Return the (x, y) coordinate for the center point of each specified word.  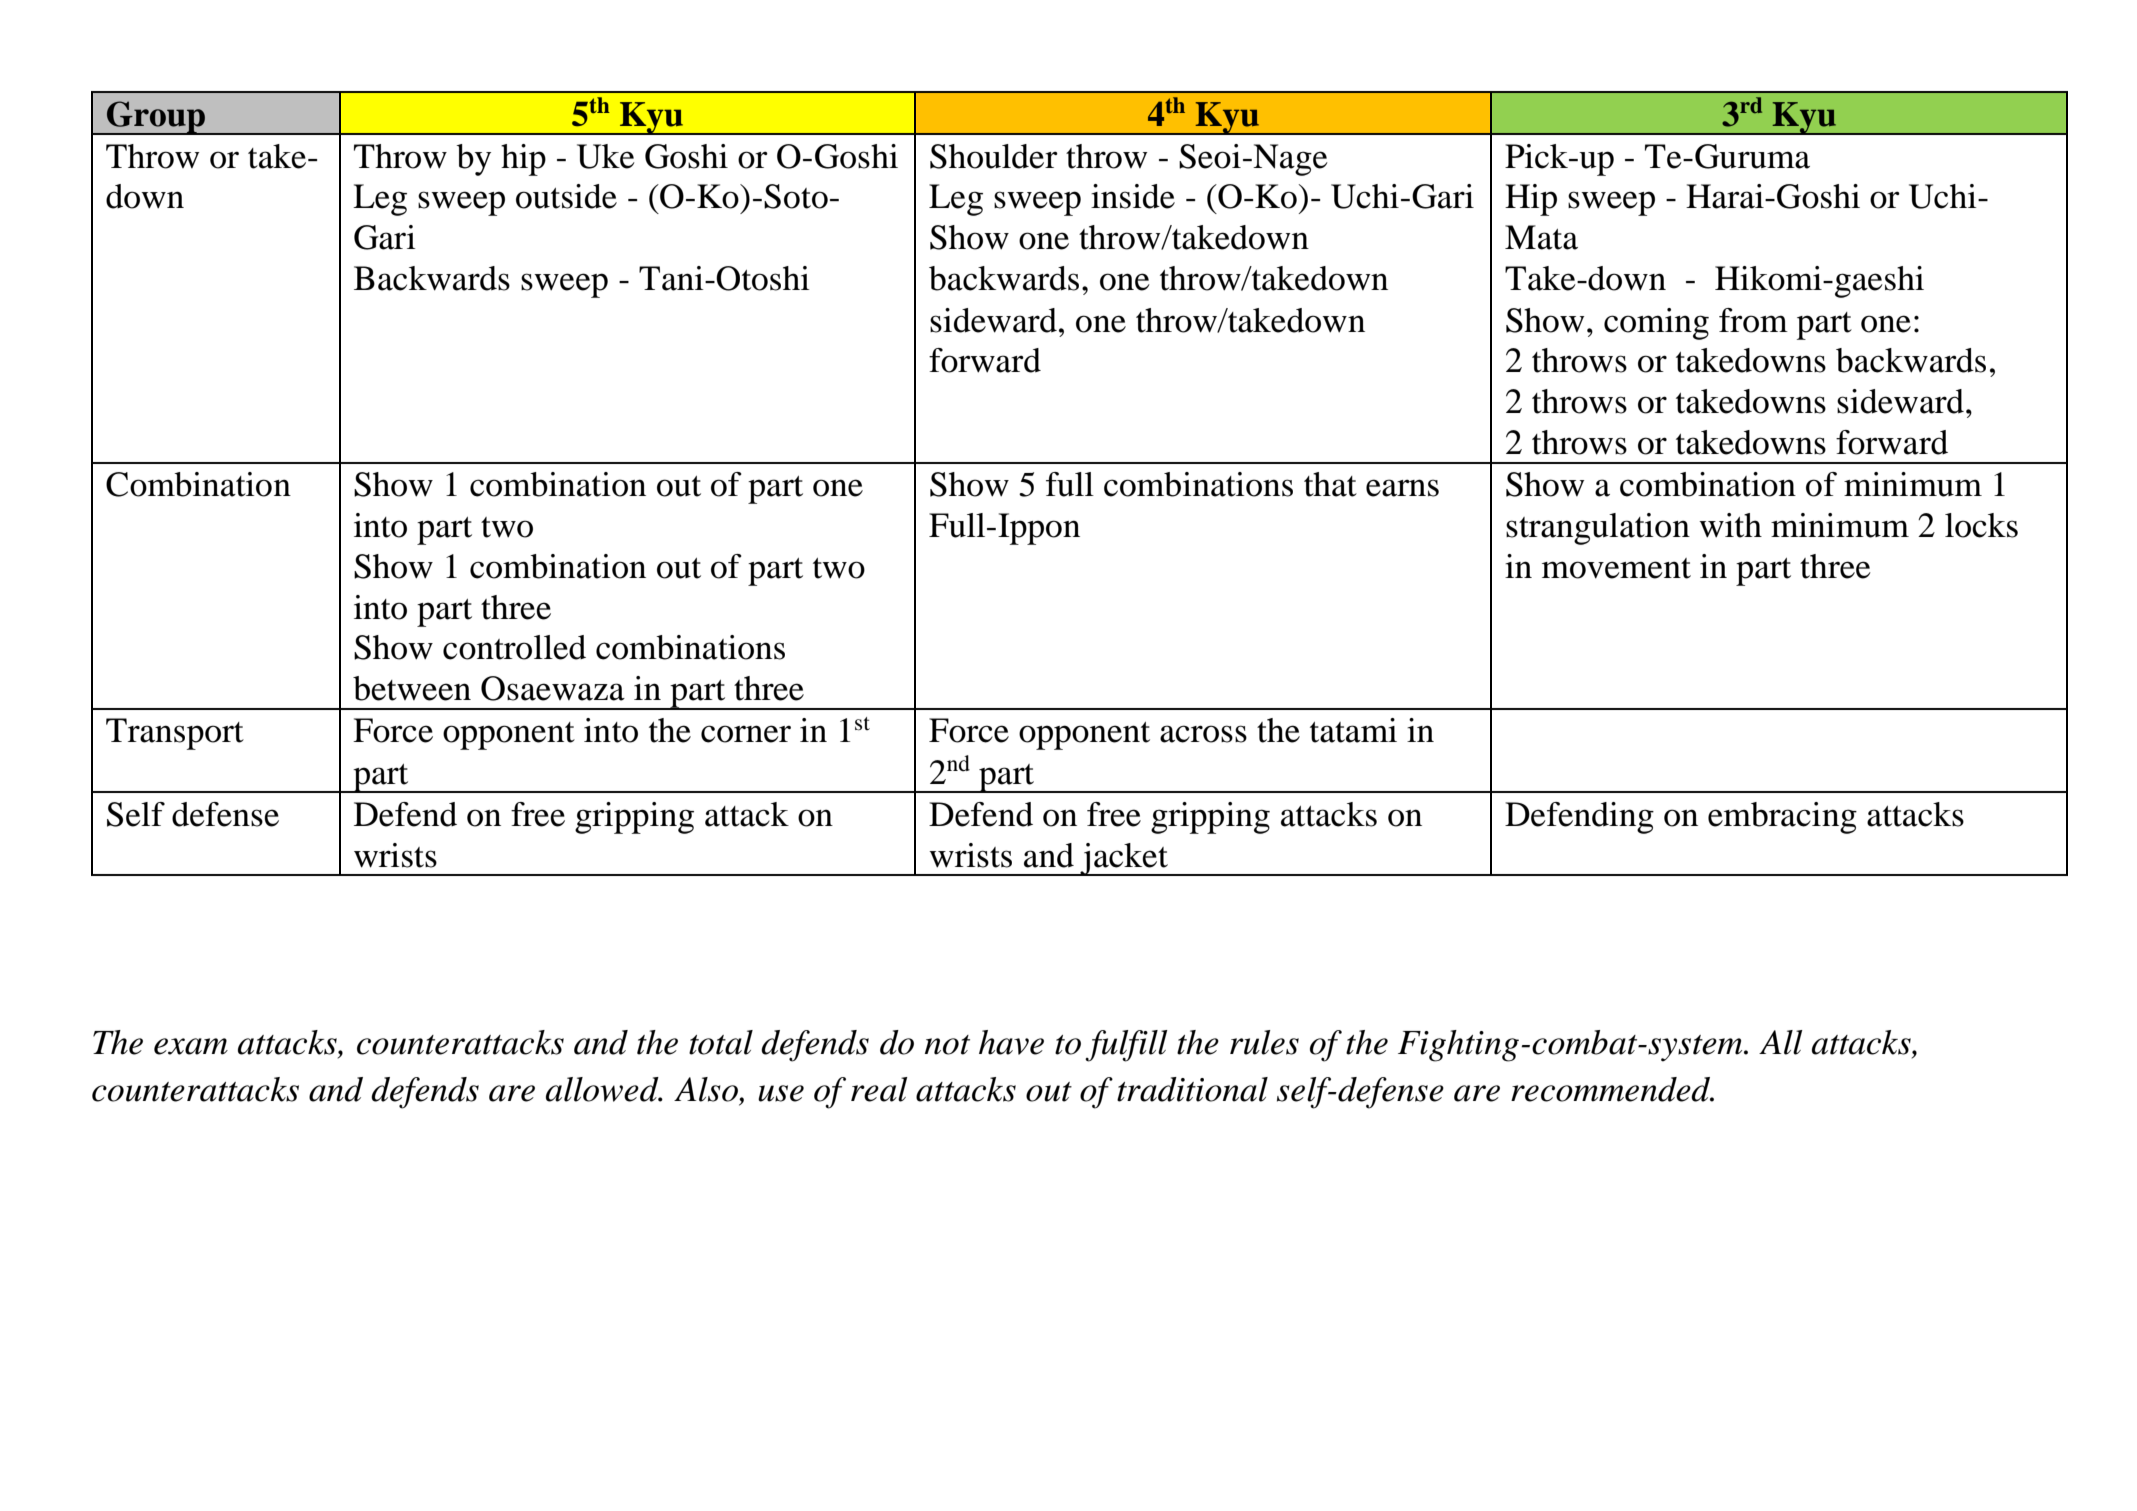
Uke (606, 156)
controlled (514, 647)
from (1753, 320)
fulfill (1126, 1046)
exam (191, 1046)
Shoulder (994, 156)
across (1203, 734)
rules (1264, 1042)
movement (1616, 568)
